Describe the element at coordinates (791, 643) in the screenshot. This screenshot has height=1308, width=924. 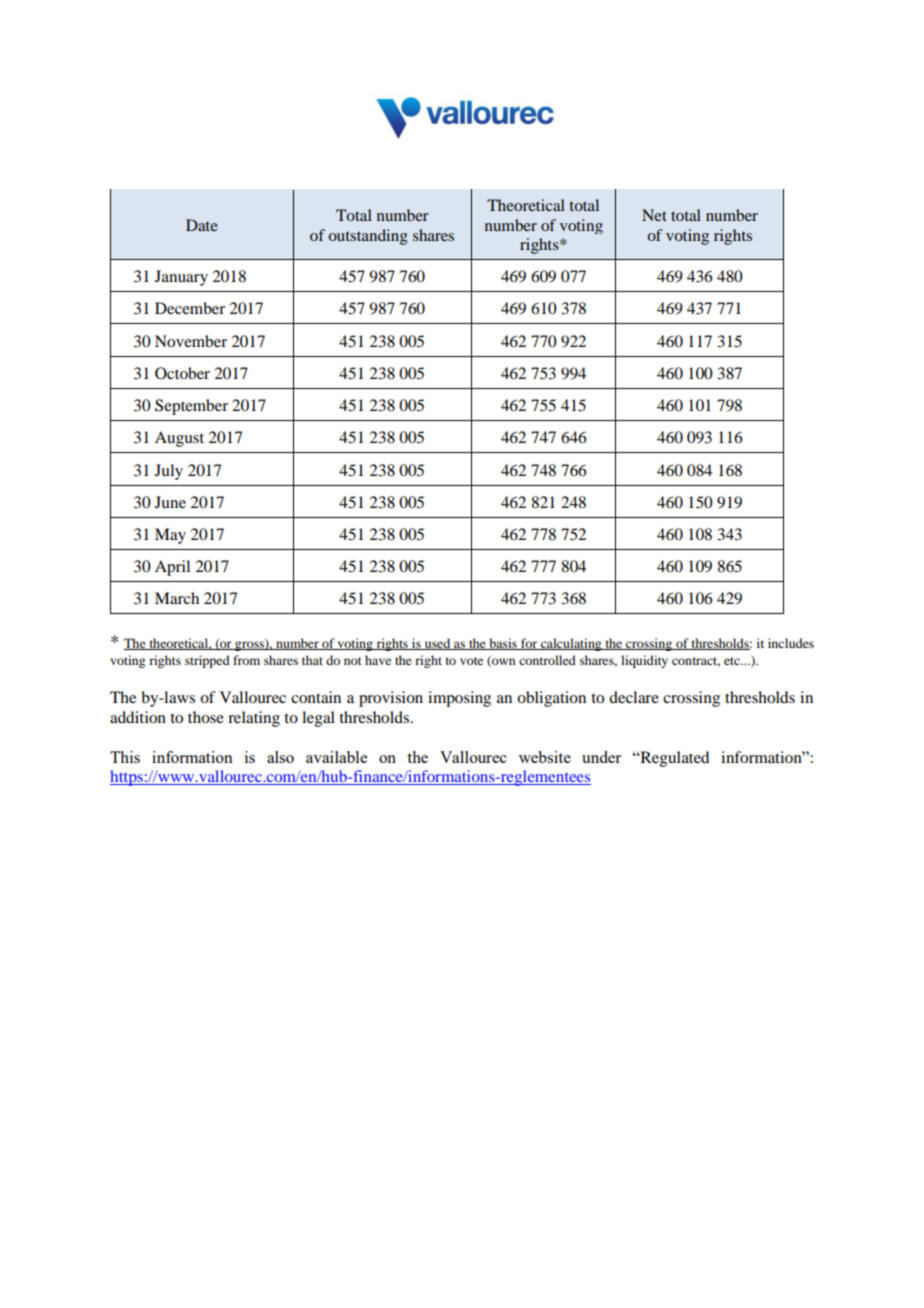
I see `includes` at that location.
